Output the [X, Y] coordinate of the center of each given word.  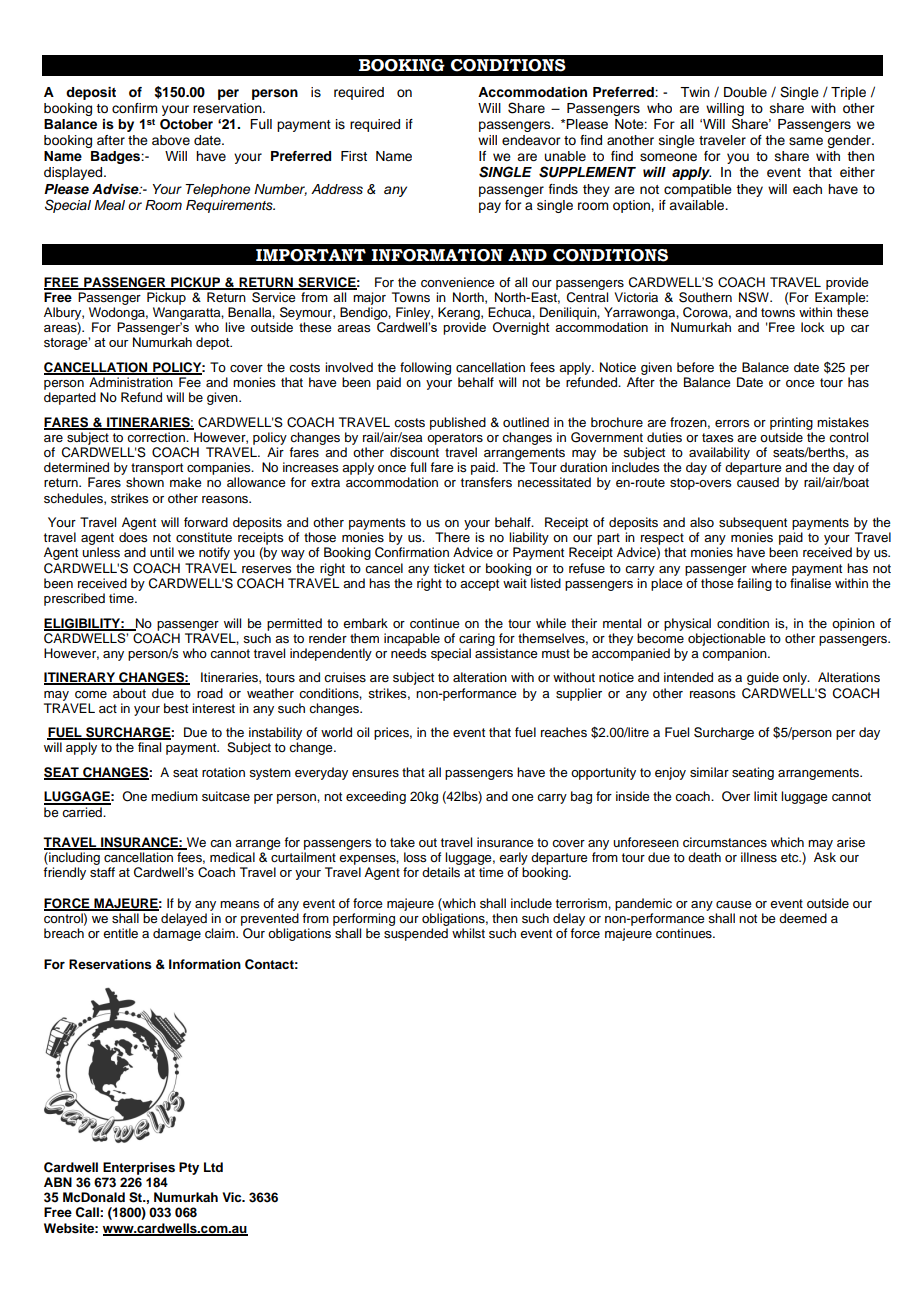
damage [177, 934]
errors [732, 423]
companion [735, 654]
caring [477, 639]
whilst [468, 933]
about [129, 693]
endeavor [531, 140]
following [425, 368]
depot [214, 343]
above [171, 140]
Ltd [213, 1167]
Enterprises [139, 1168]
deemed [803, 918]
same [806, 141]
